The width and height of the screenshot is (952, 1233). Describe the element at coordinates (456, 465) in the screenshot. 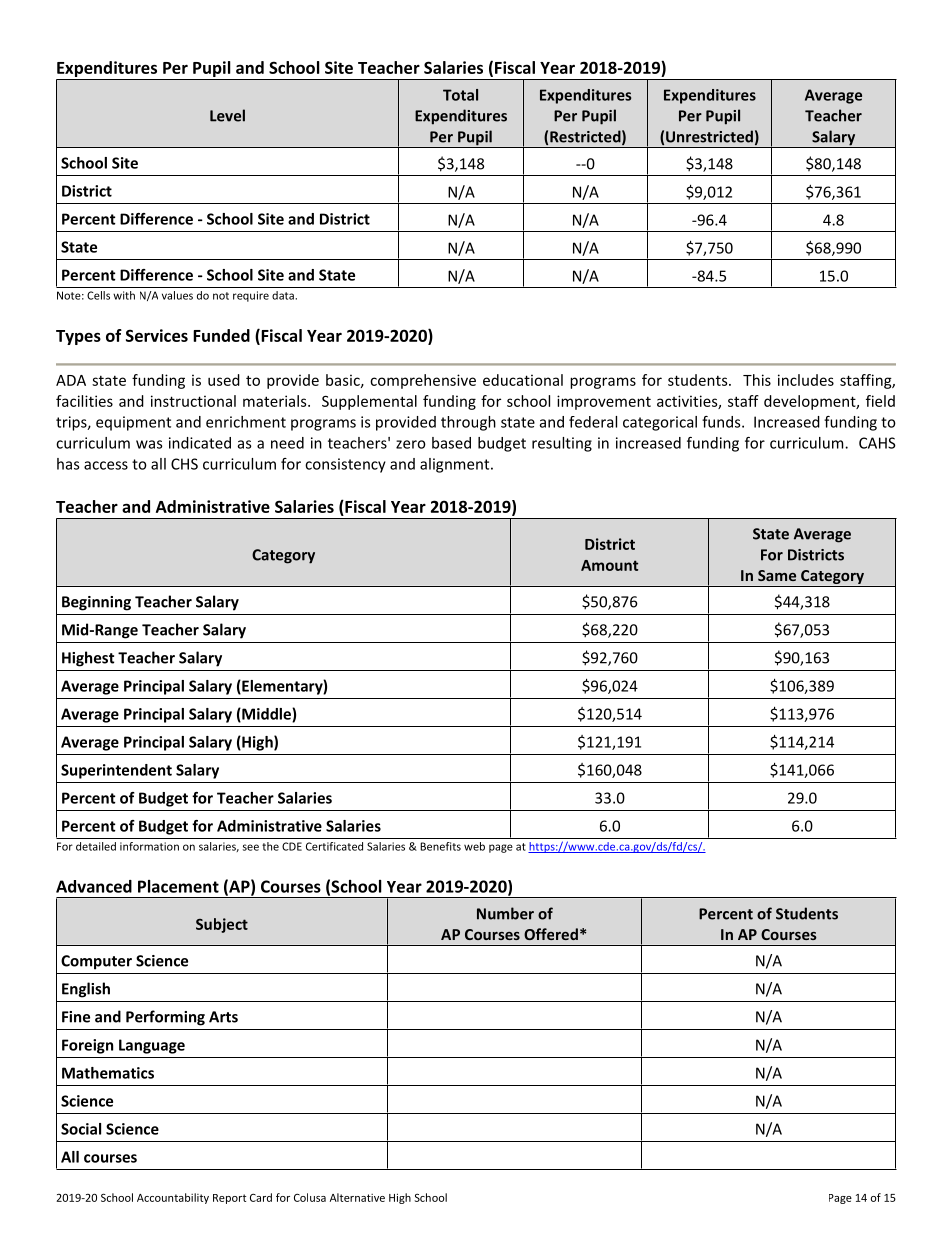

I see `alignment` at that location.
